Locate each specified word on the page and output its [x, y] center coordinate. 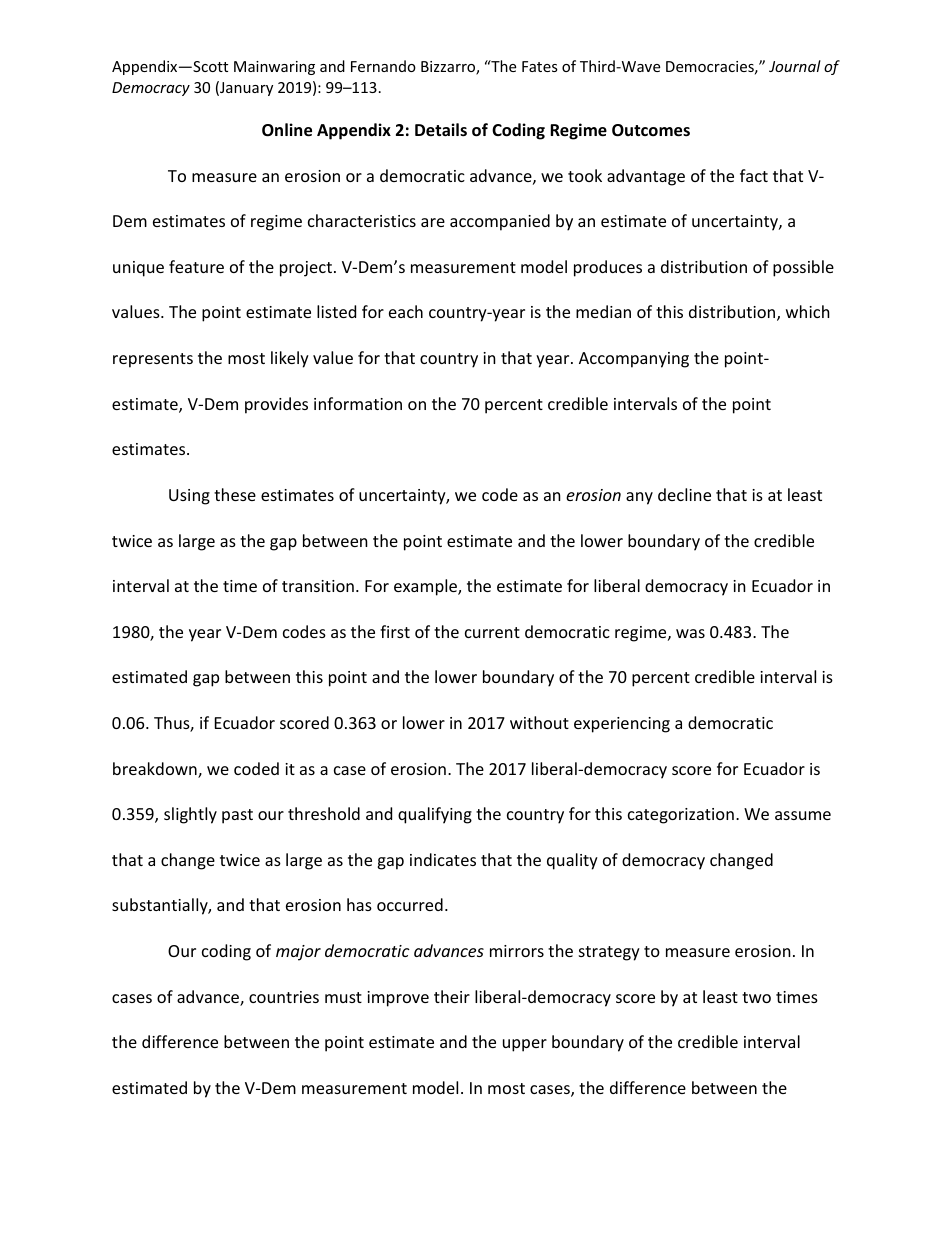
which [808, 311]
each [406, 311]
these [235, 494]
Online [287, 130]
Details [441, 130]
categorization [681, 816]
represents [153, 360]
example [426, 587]
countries [284, 997]
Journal [795, 66]
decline [684, 494]
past [237, 816]
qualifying [435, 815]
